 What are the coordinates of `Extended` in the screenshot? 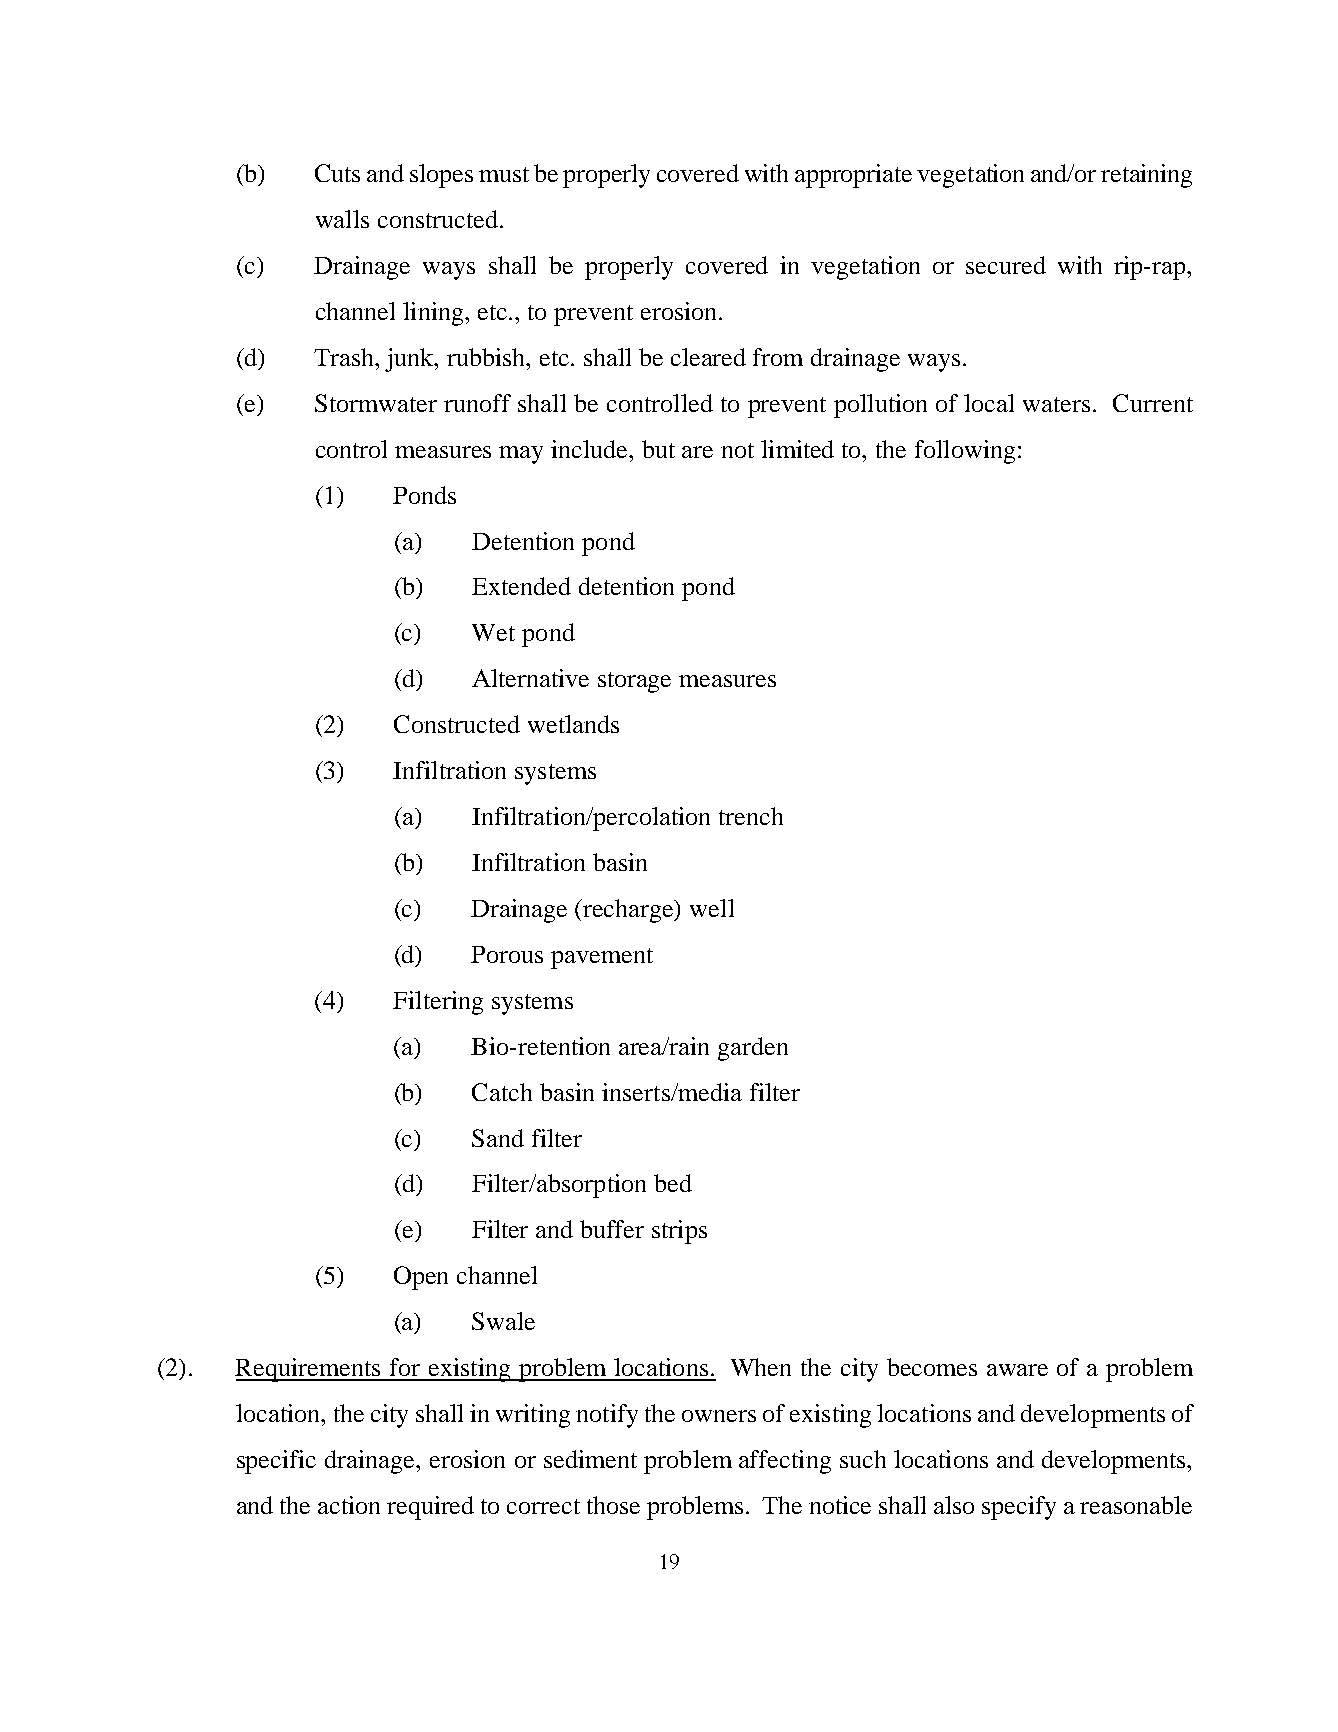 It's located at (521, 586).
